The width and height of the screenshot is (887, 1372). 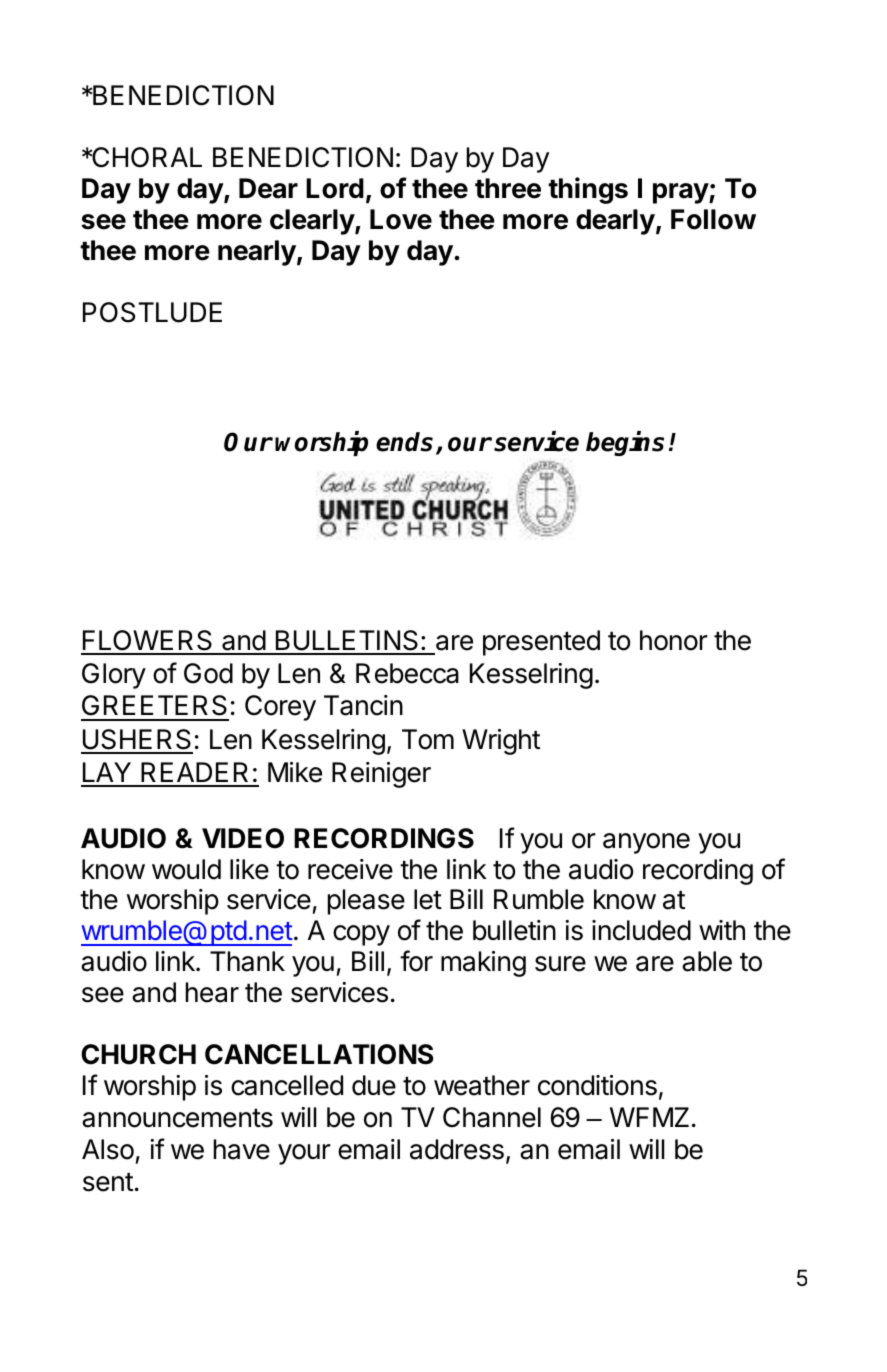 What do you see at coordinates (457, 1149) in the screenshot?
I see `address` at bounding box center [457, 1149].
